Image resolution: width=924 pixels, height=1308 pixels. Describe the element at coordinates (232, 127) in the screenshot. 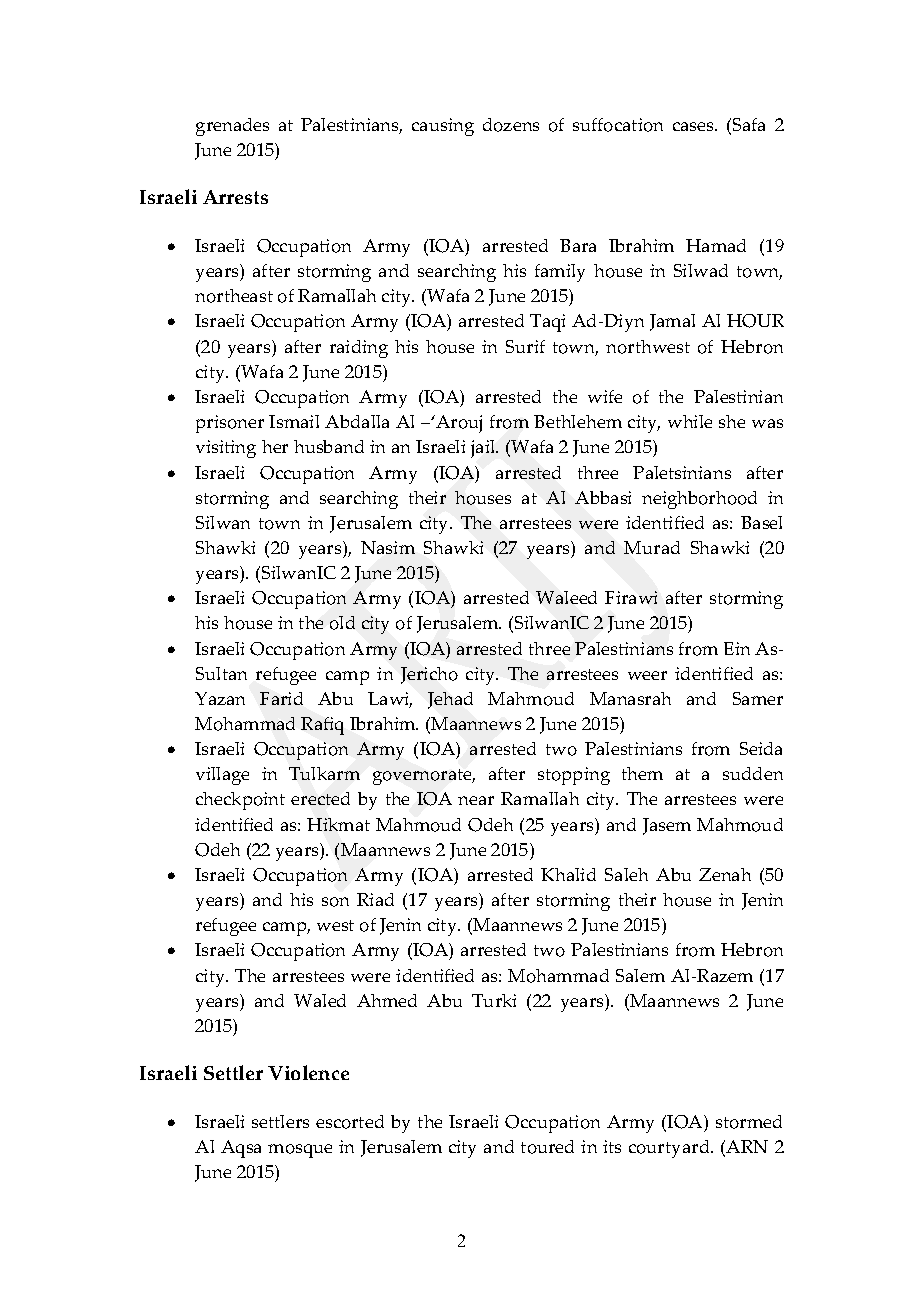

I see `grenades` at that location.
